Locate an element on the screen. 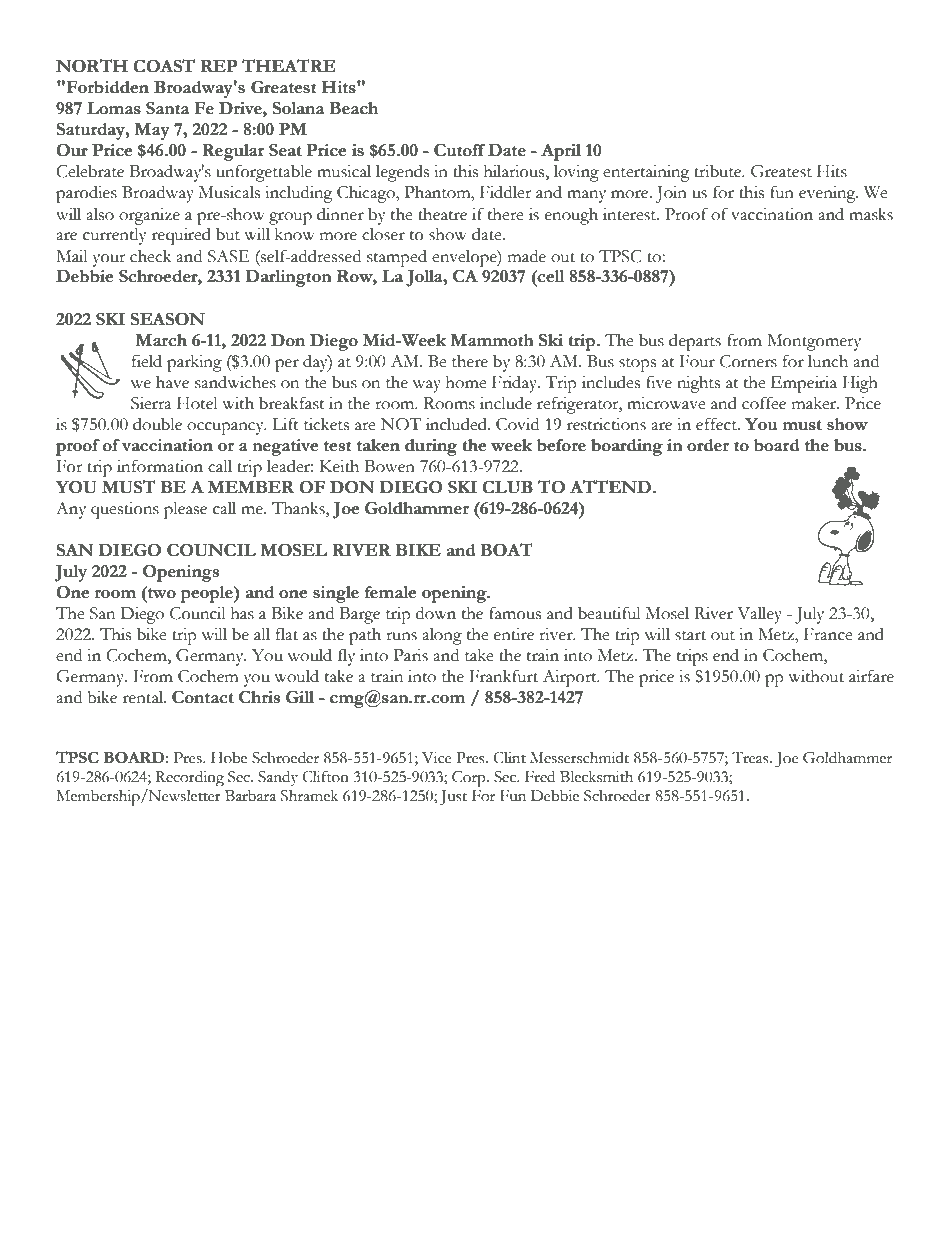 Image resolution: width=952 pixels, height=1233 pixels. tribute is located at coordinates (719, 171).
